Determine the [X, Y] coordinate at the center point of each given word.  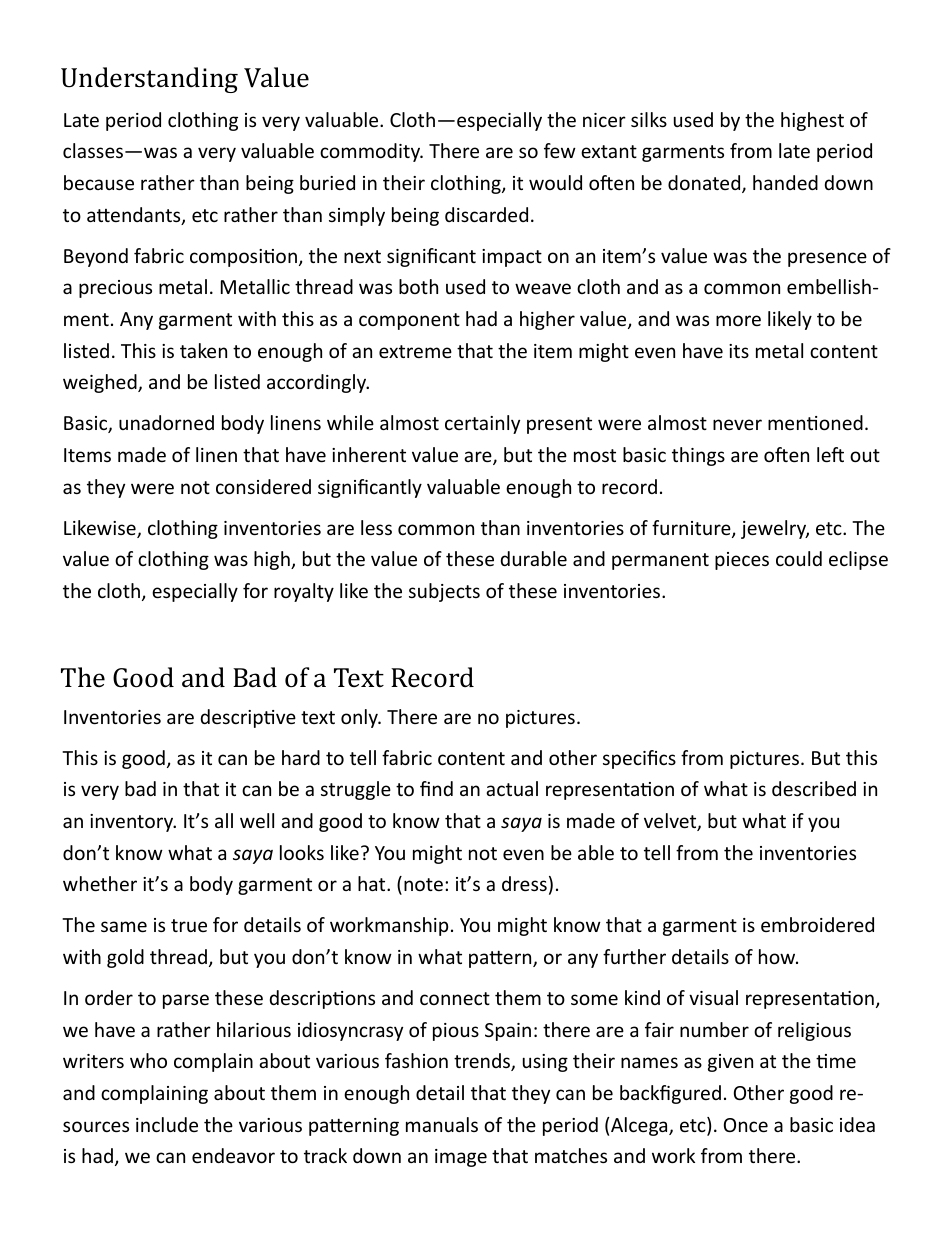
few [560, 150]
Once [746, 1125]
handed [785, 182]
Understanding [149, 80]
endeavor [233, 1155]
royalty [304, 592]
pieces [742, 561]
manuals [442, 1124]
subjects [444, 592]
